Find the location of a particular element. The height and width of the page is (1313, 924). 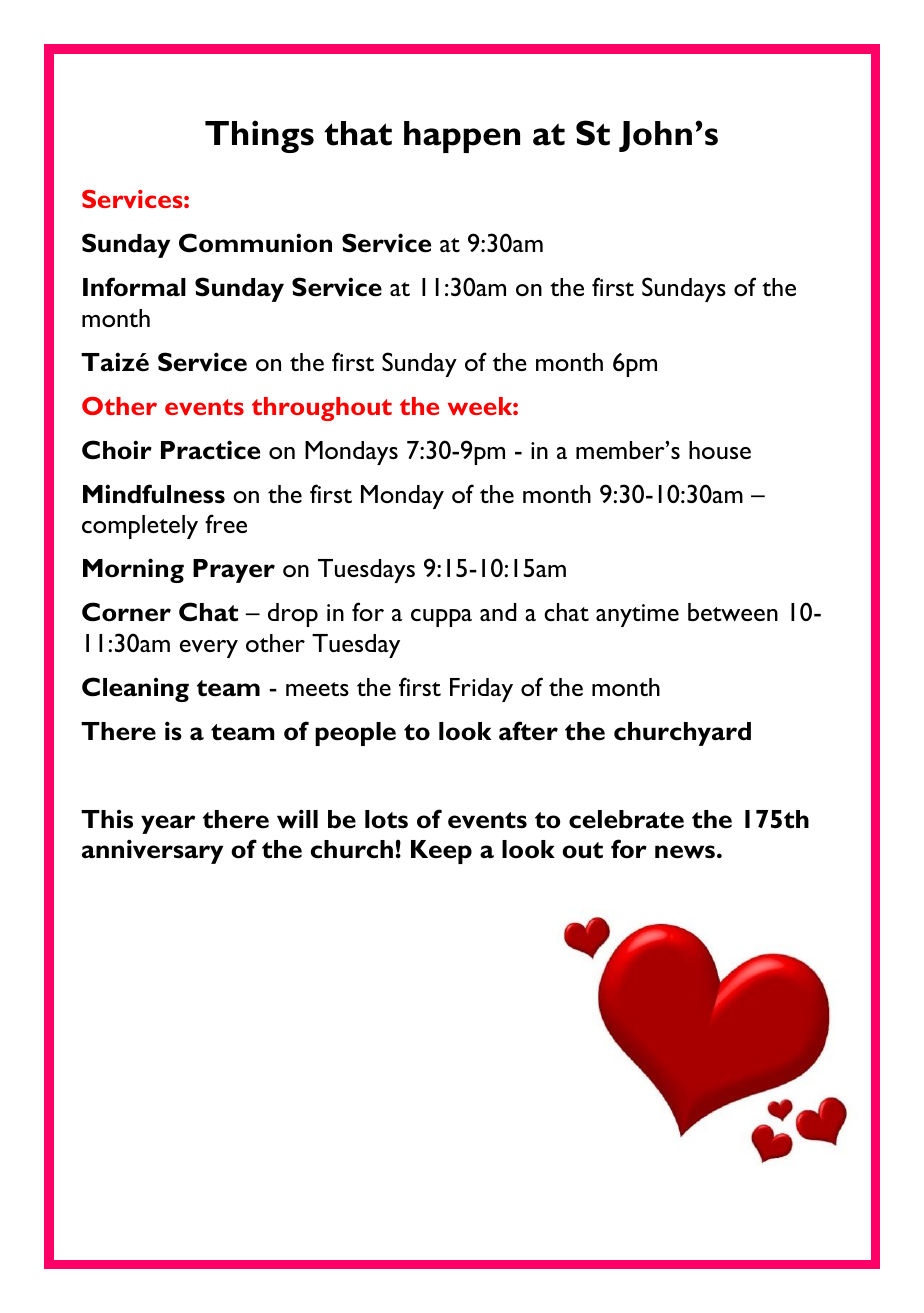

happen is located at coordinates (462, 137).
